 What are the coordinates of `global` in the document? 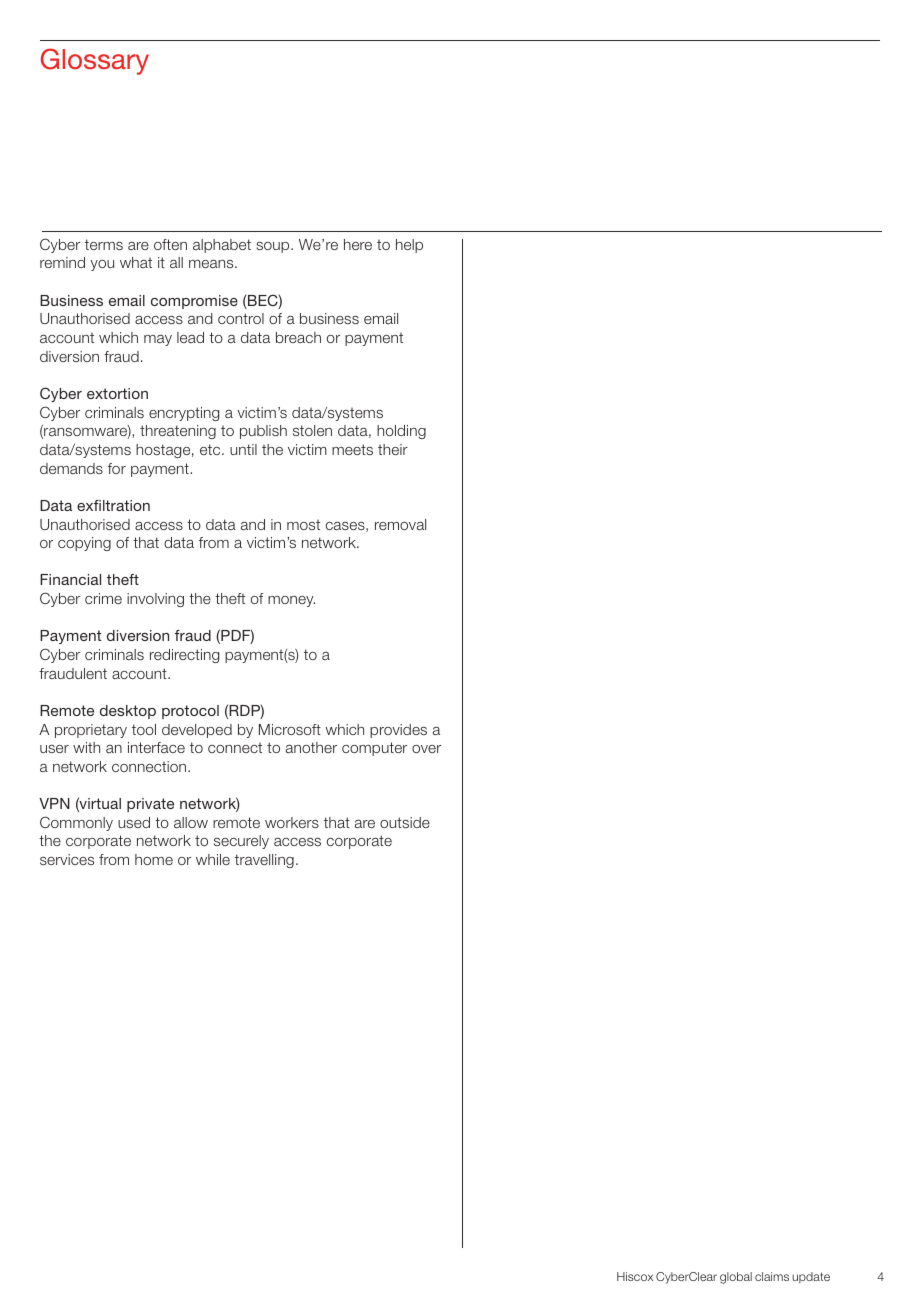 It's located at (736, 1278).
